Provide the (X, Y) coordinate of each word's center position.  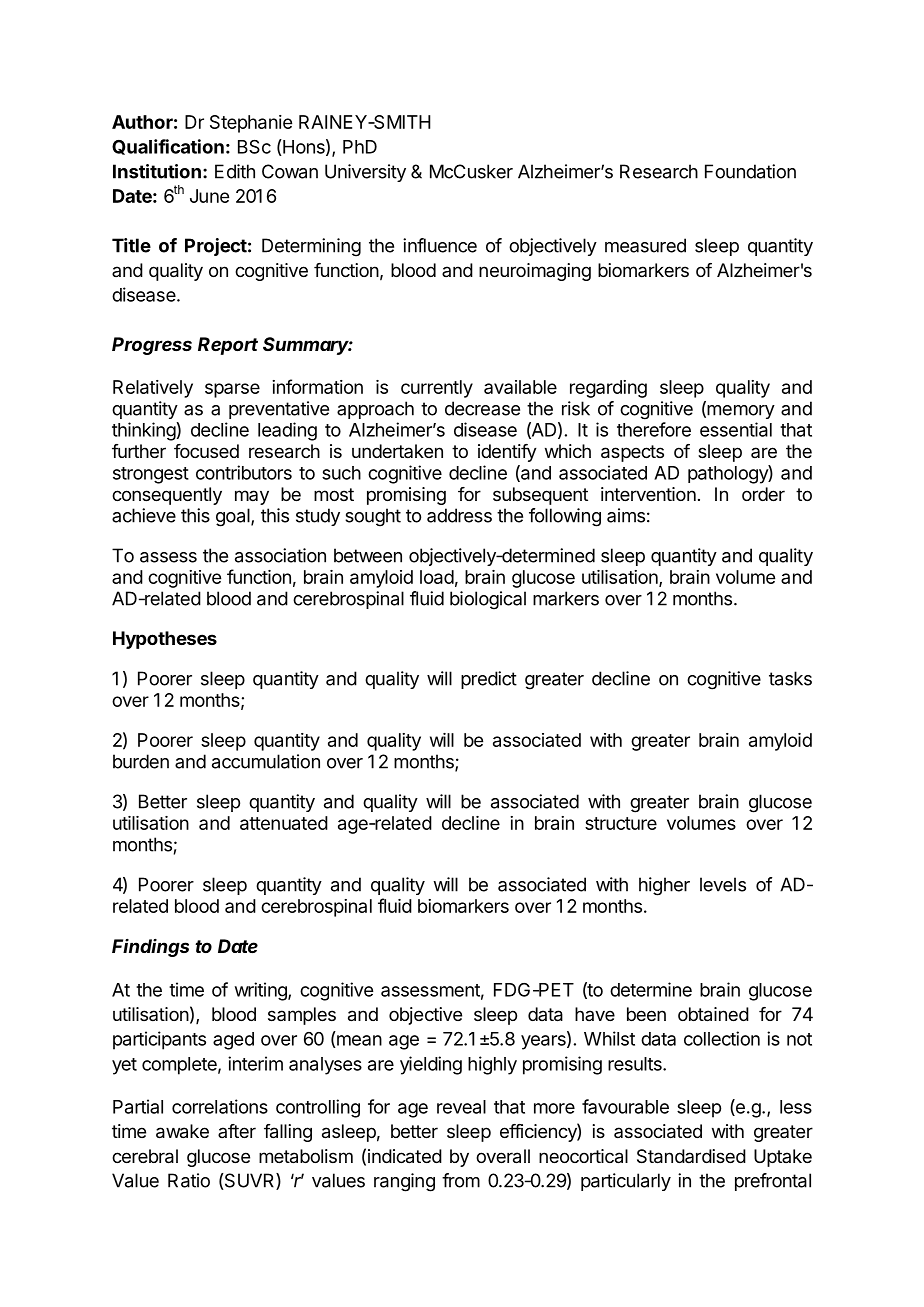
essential (736, 429)
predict (489, 680)
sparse (232, 390)
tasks (790, 678)
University (365, 173)
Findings (150, 948)
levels (723, 884)
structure (621, 823)
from (461, 1180)
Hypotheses (165, 640)
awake (182, 1131)
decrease (482, 408)
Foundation (750, 171)
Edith (235, 171)
